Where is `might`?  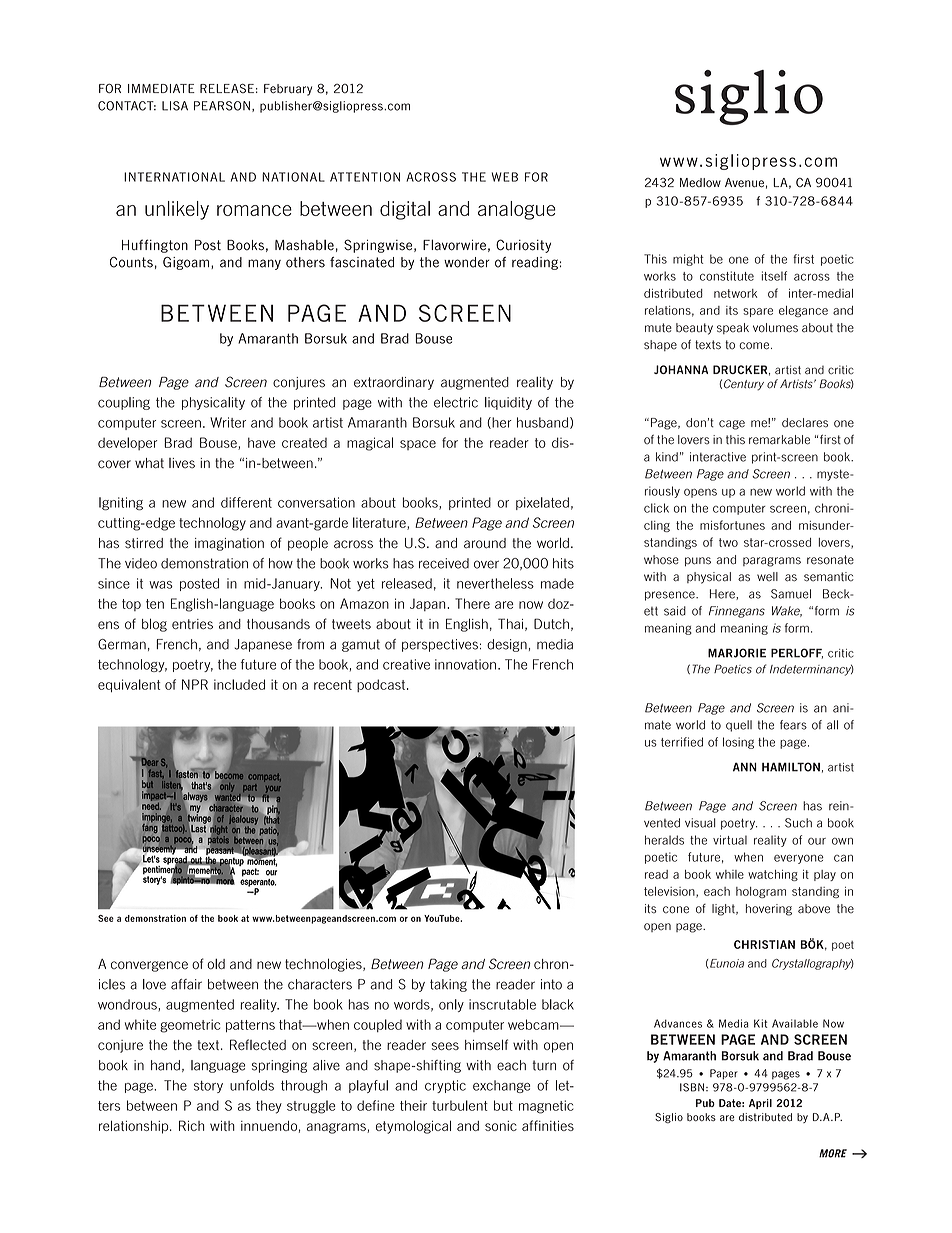
might is located at coordinates (688, 260).
